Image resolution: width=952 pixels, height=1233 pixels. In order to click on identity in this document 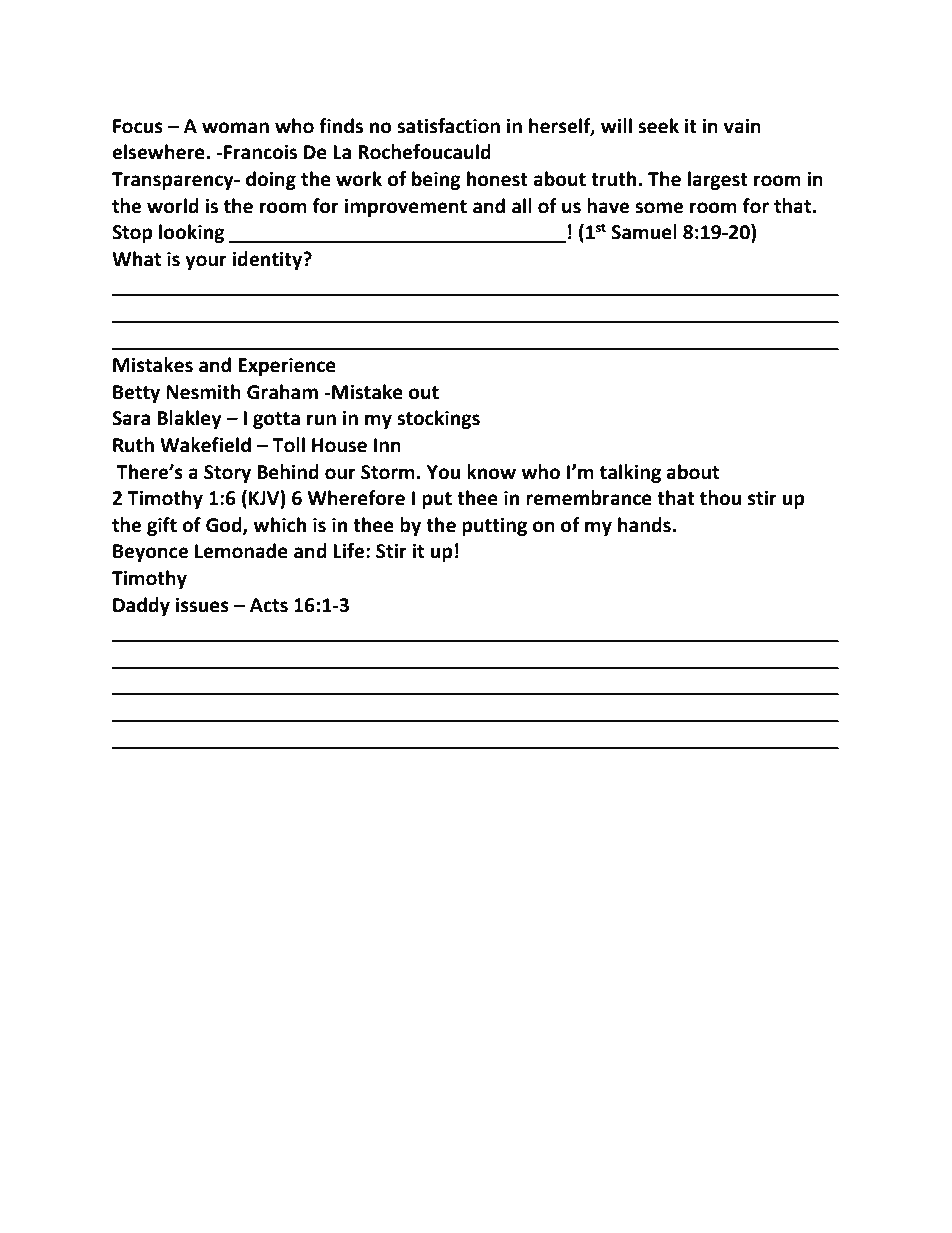, I will do `click(268, 260)`.
